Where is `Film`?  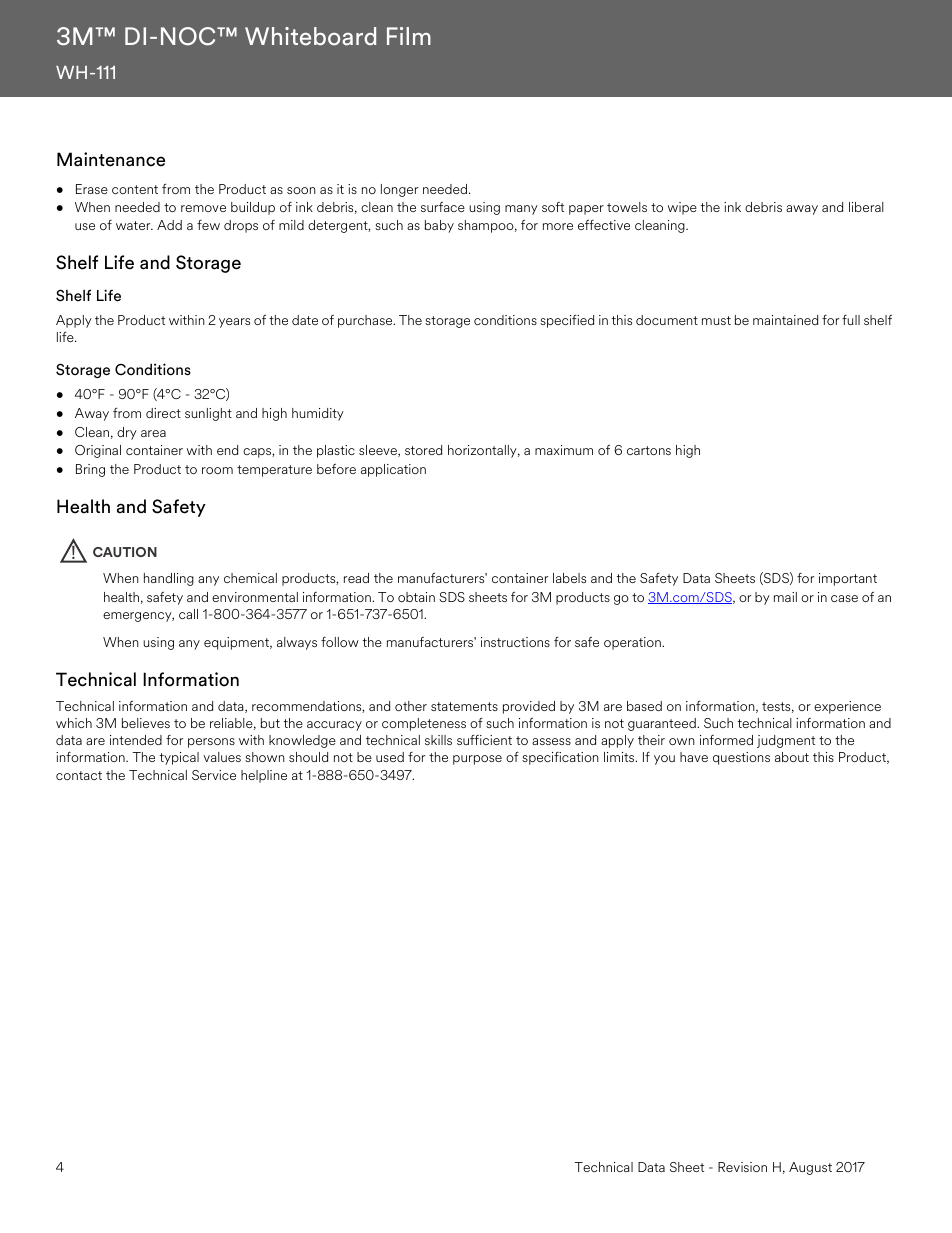
Film is located at coordinates (409, 36).
